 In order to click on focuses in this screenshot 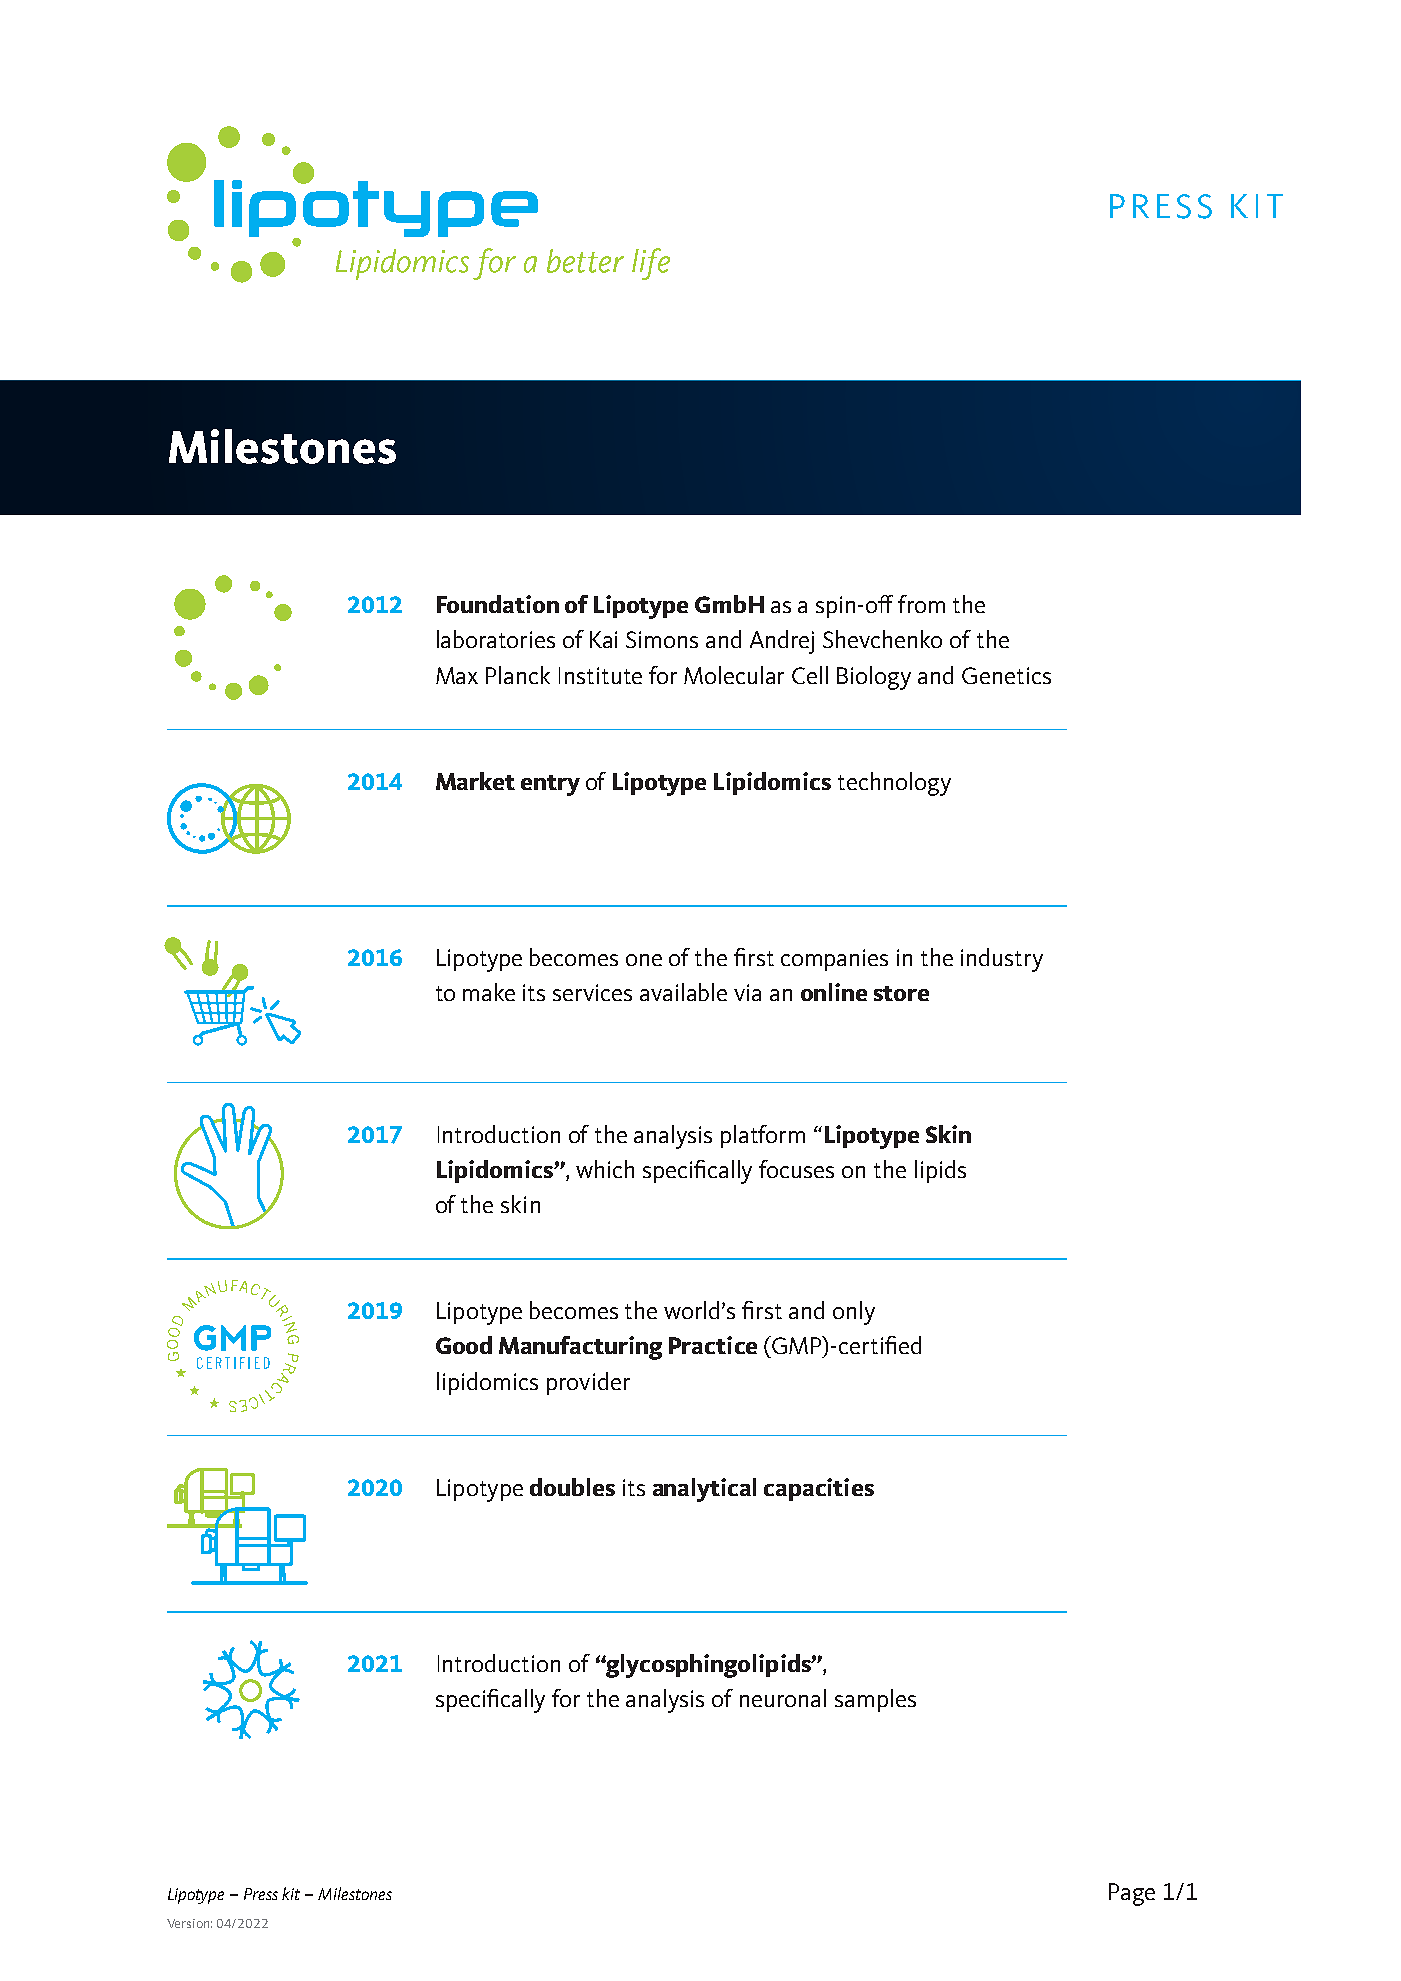, I will do `click(796, 1169)`.
